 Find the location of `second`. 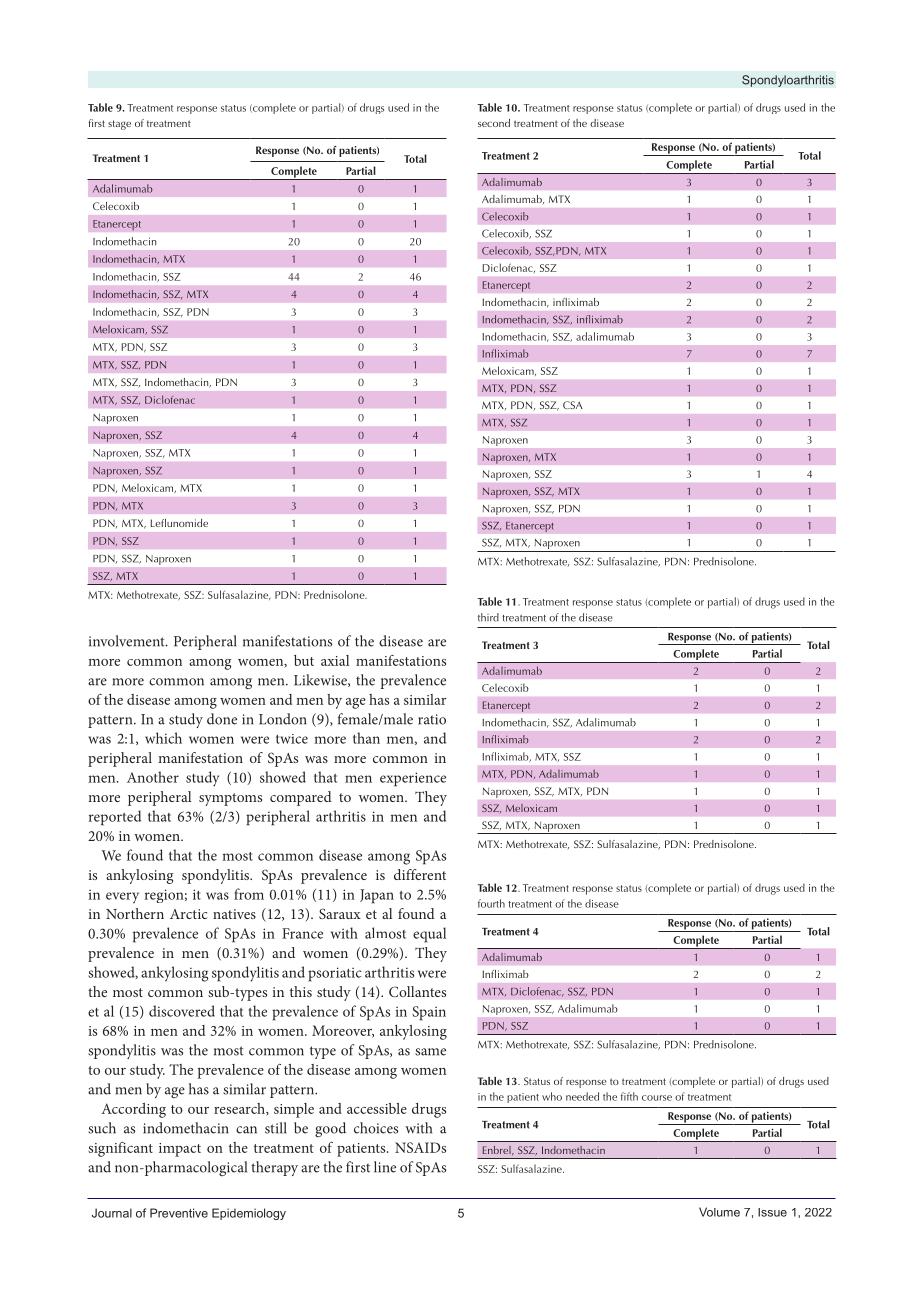

second is located at coordinates (494, 123).
